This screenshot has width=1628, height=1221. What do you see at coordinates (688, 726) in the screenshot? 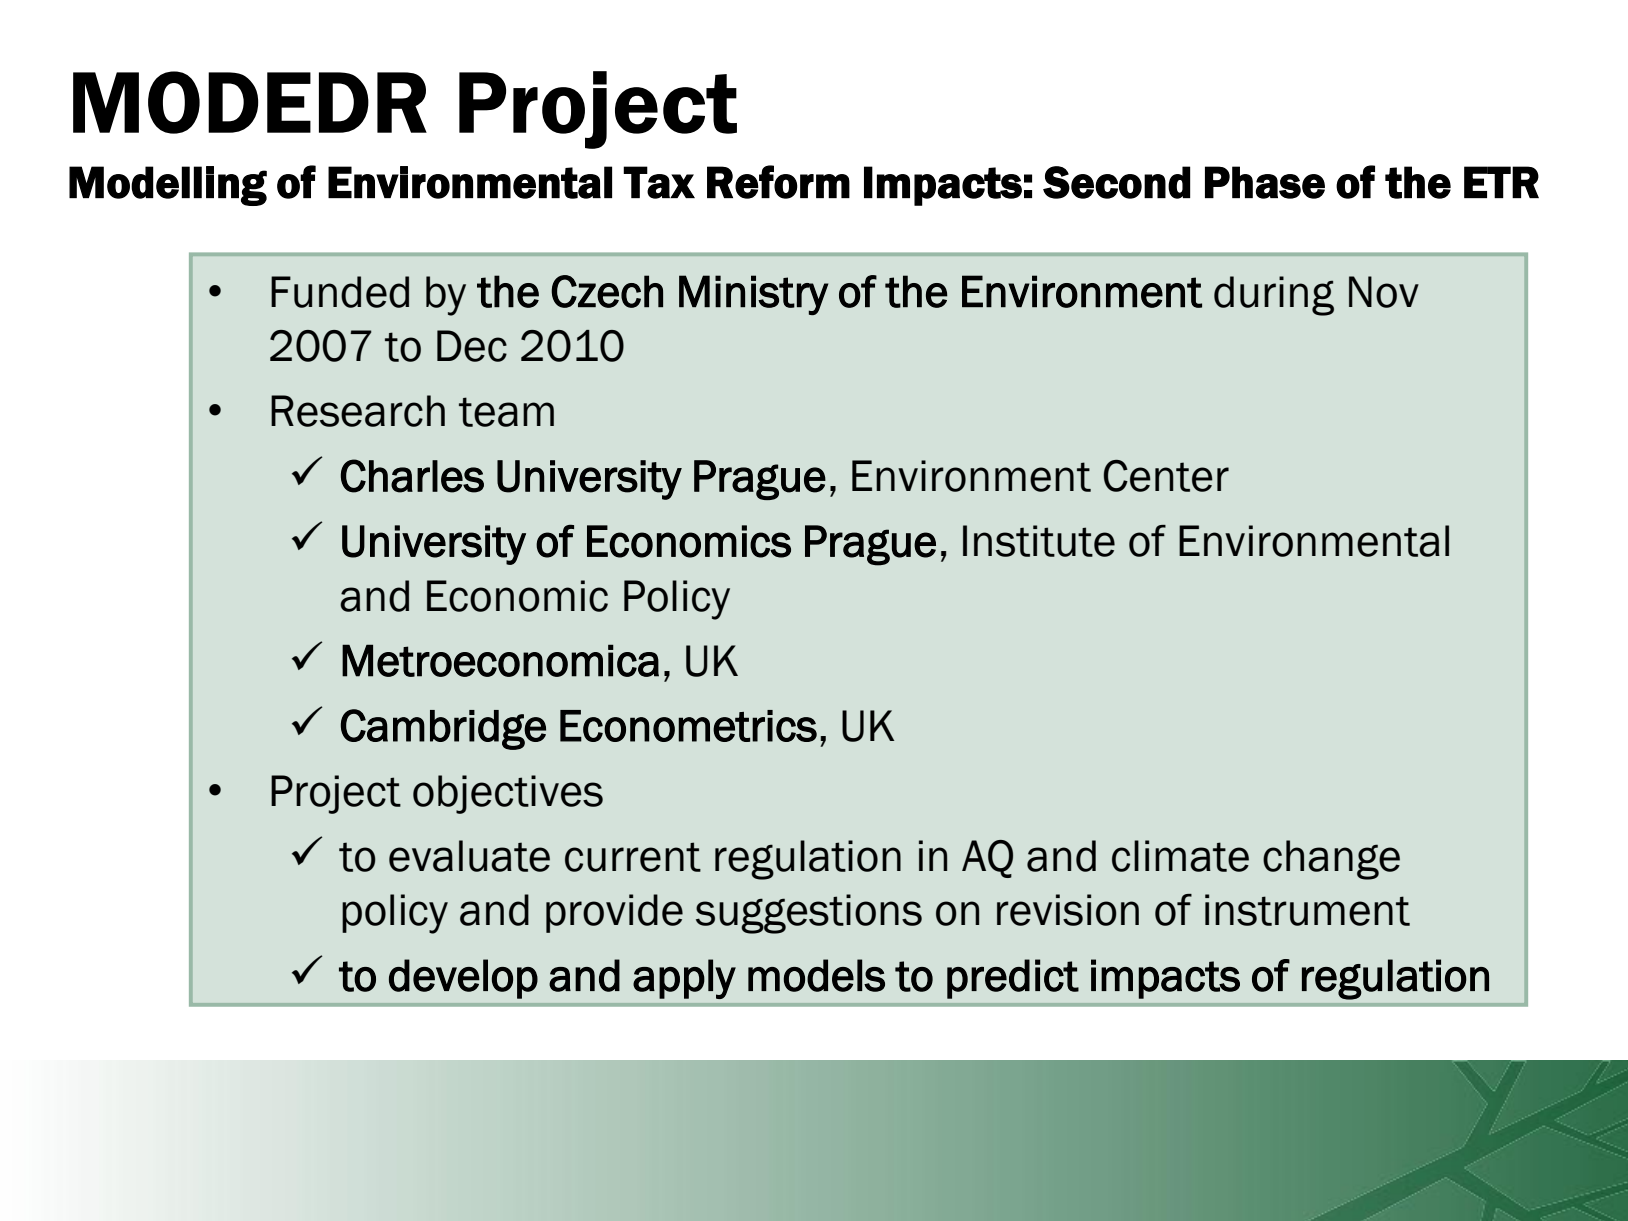
I see `Econometrics` at bounding box center [688, 726].
